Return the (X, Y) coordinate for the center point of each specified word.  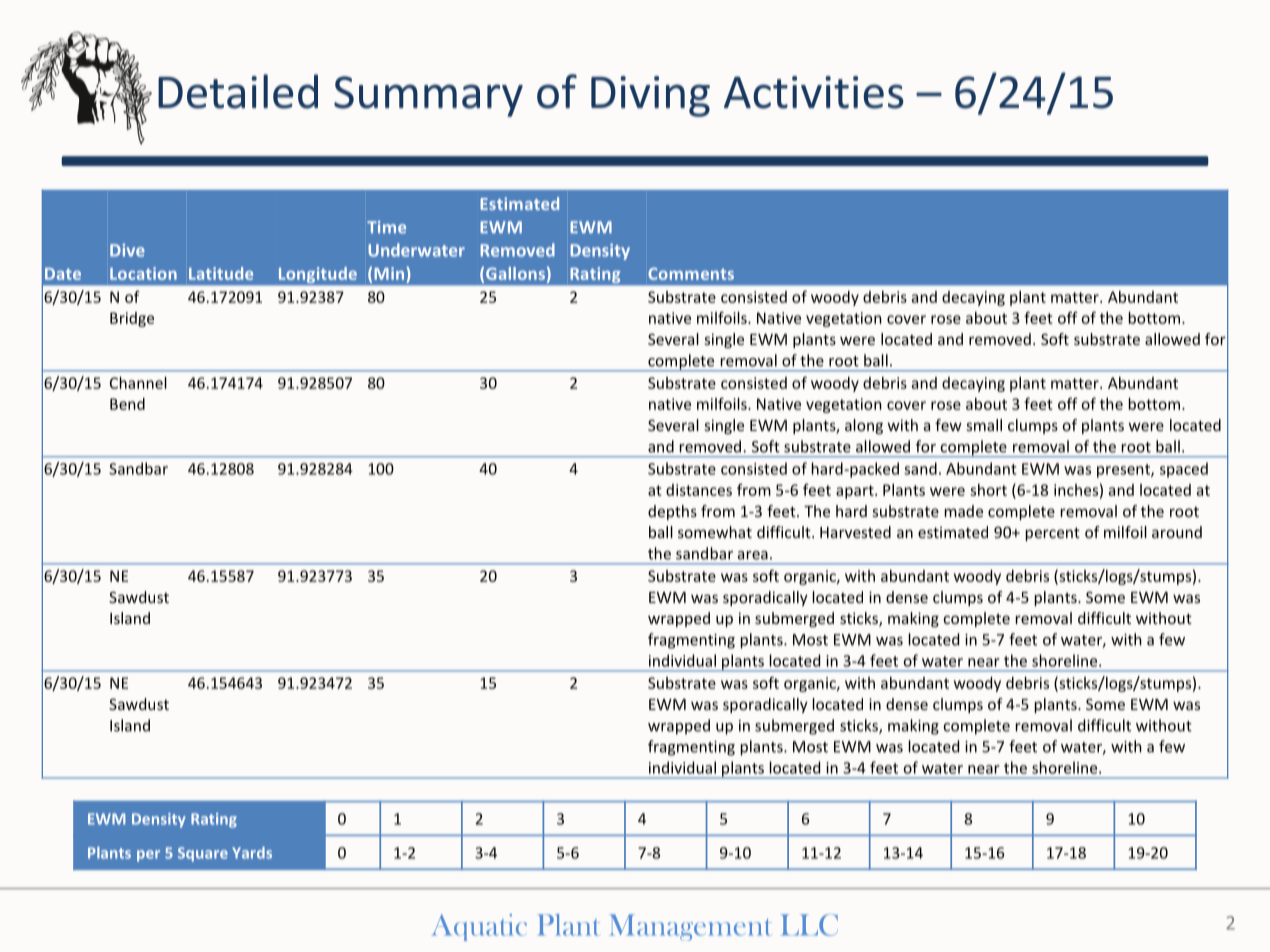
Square (203, 854)
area (753, 555)
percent (1053, 534)
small (984, 425)
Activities (814, 92)
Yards (252, 853)
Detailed (238, 91)
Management (690, 927)
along (864, 426)
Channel (138, 383)
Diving (650, 96)
